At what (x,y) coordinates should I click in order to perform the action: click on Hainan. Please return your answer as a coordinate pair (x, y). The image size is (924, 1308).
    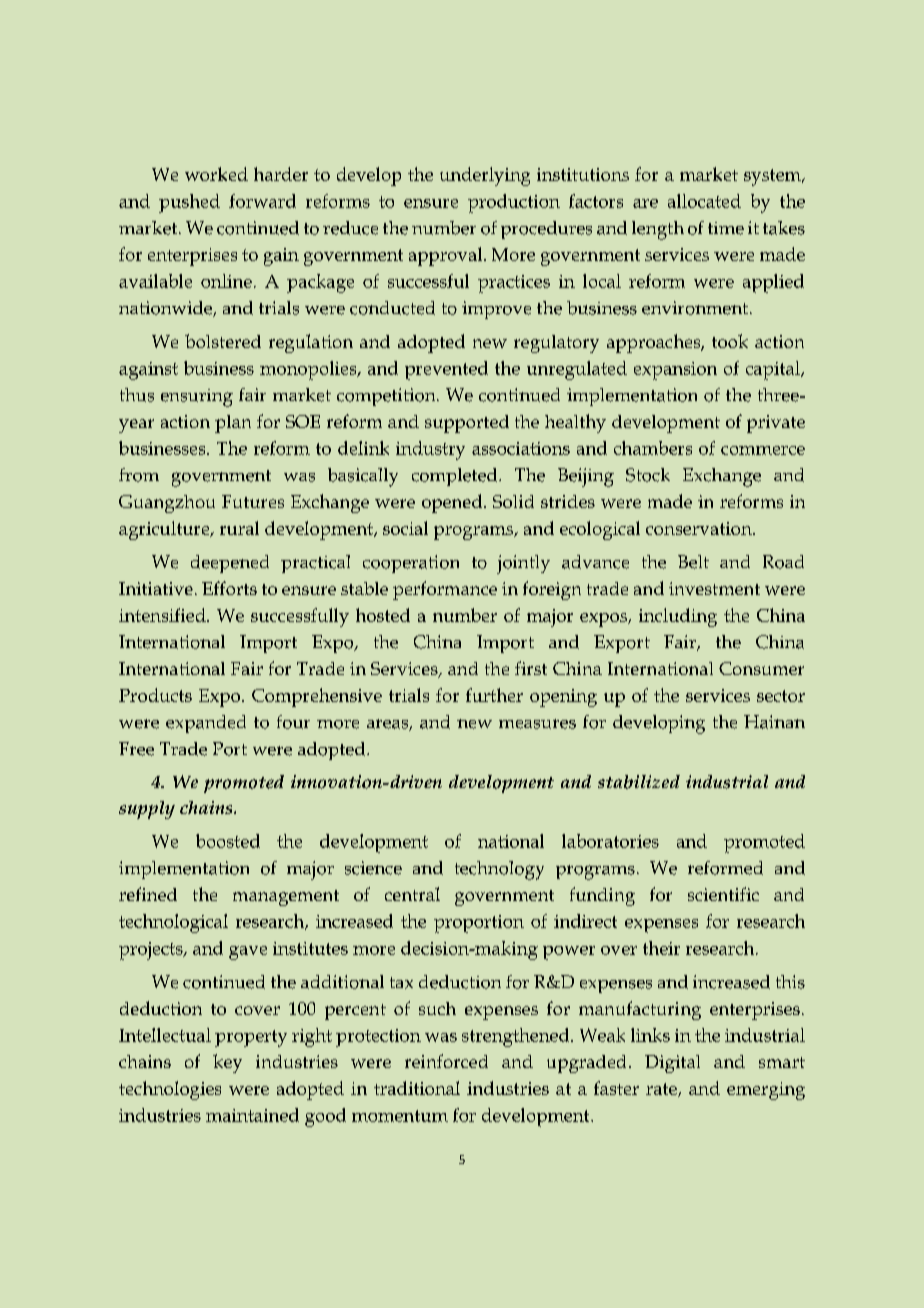
    Looking at the image, I should click on (774, 722).
